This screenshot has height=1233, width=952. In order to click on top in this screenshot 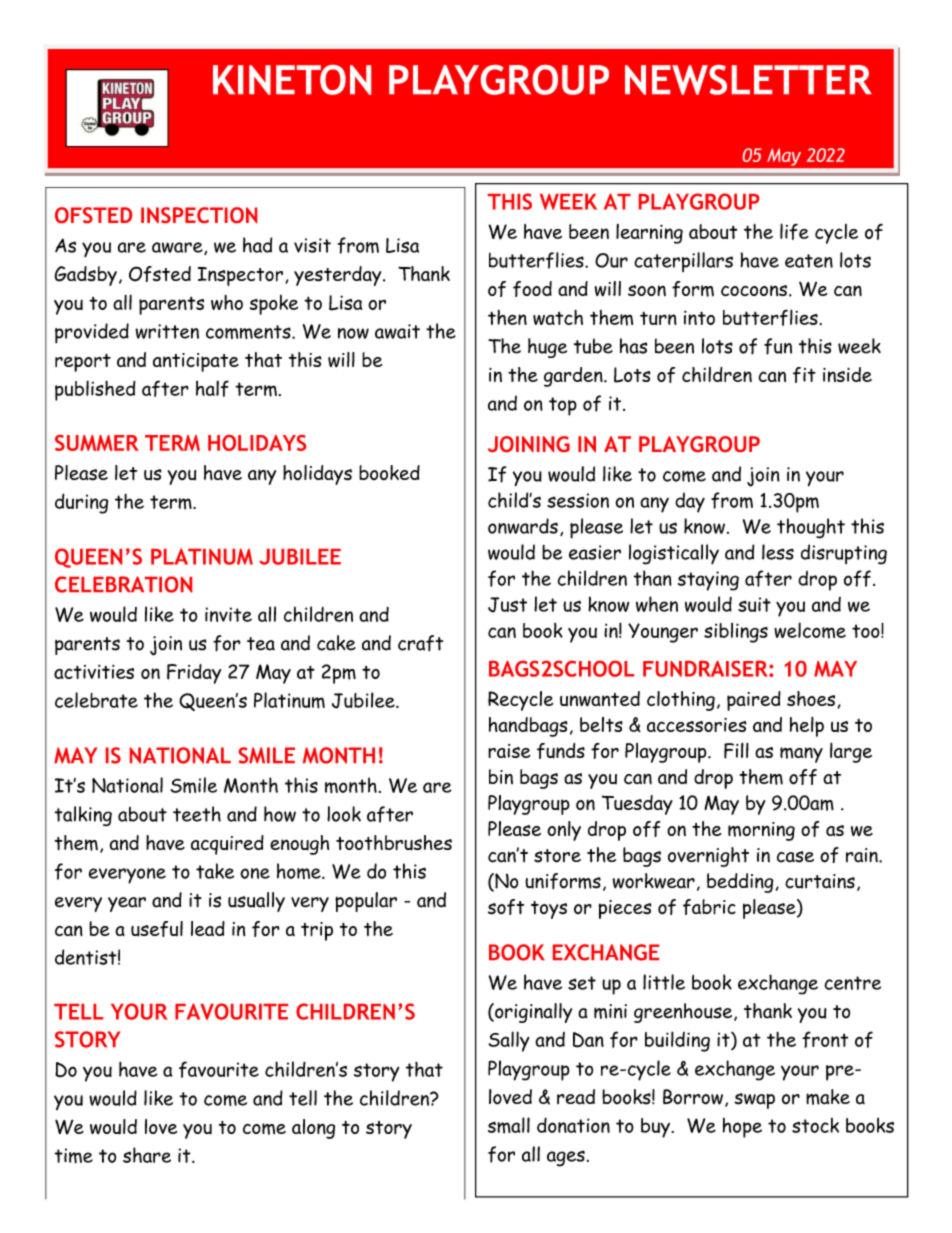, I will do `click(563, 406)`.
